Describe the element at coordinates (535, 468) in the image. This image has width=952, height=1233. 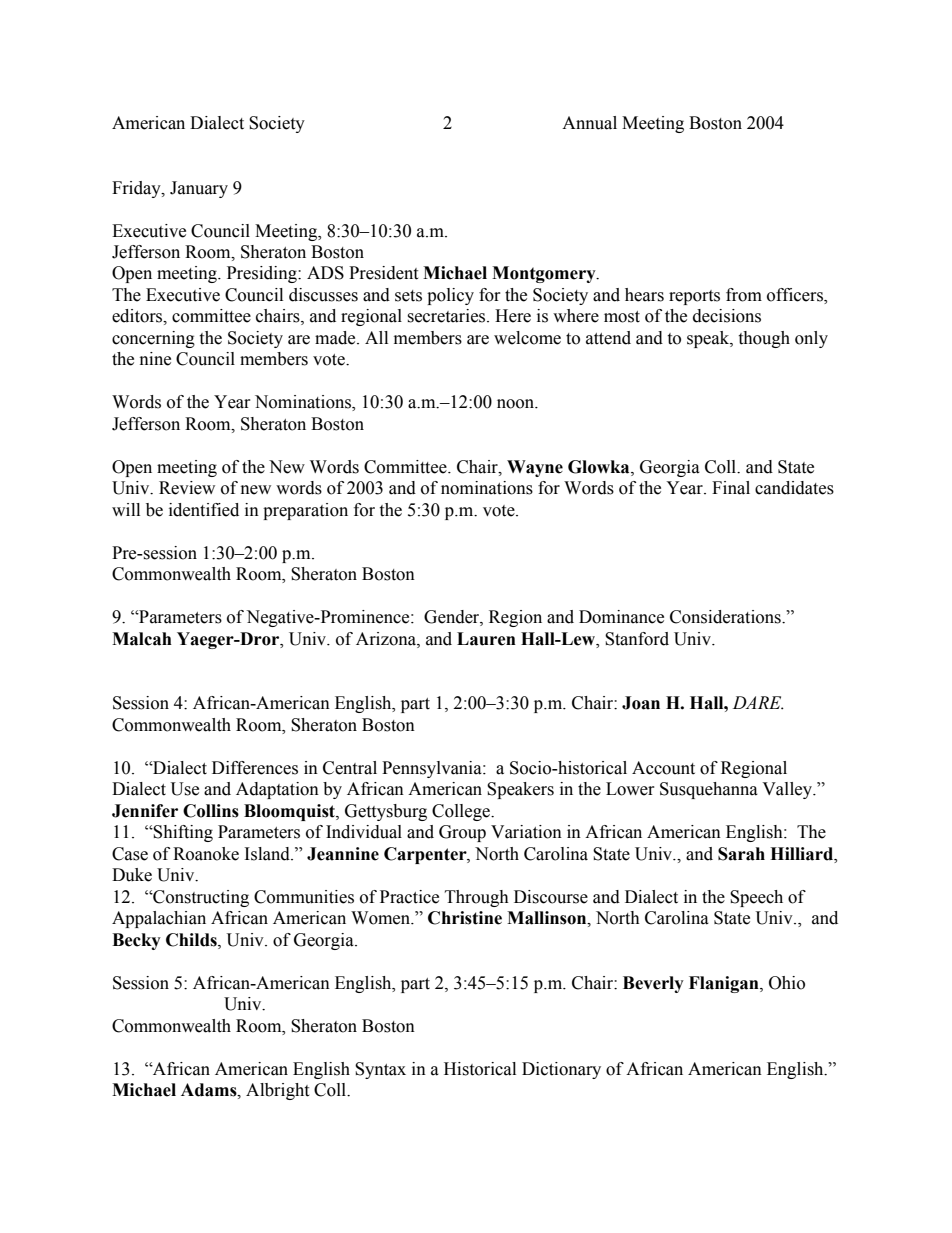
I see `Wayne` at that location.
